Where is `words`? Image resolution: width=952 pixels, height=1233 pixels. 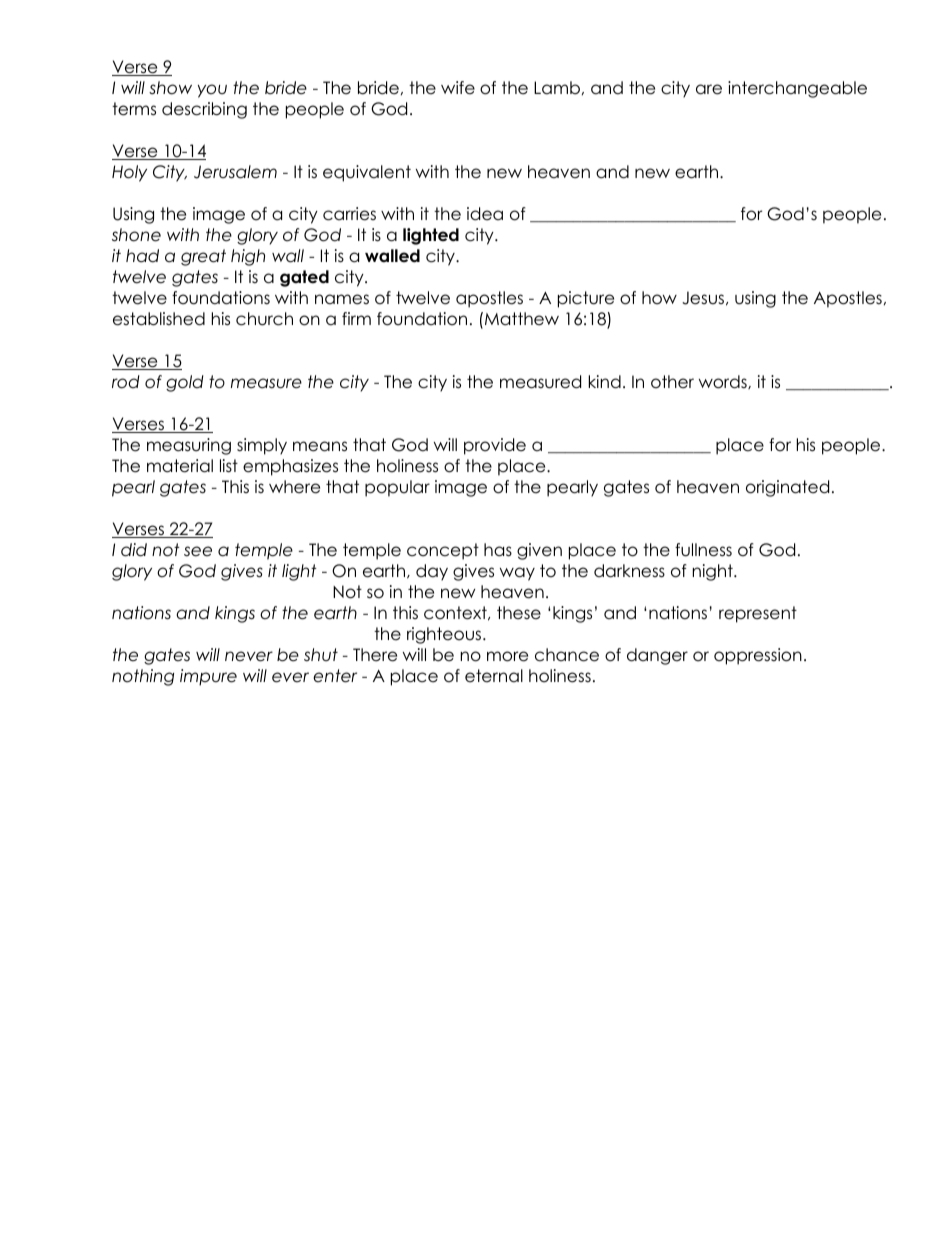 words is located at coordinates (724, 382).
